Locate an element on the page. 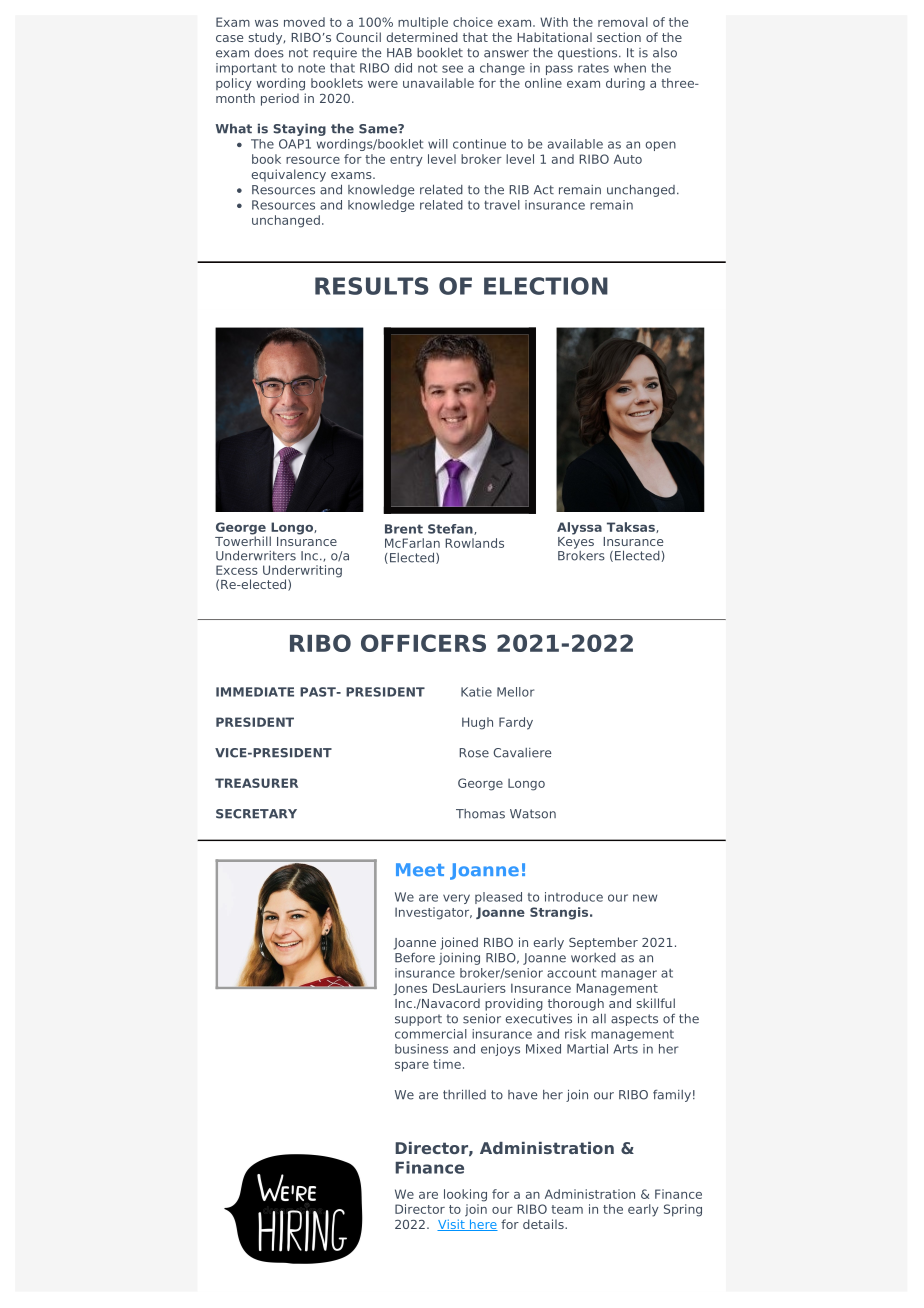  does is located at coordinates (269, 53).
